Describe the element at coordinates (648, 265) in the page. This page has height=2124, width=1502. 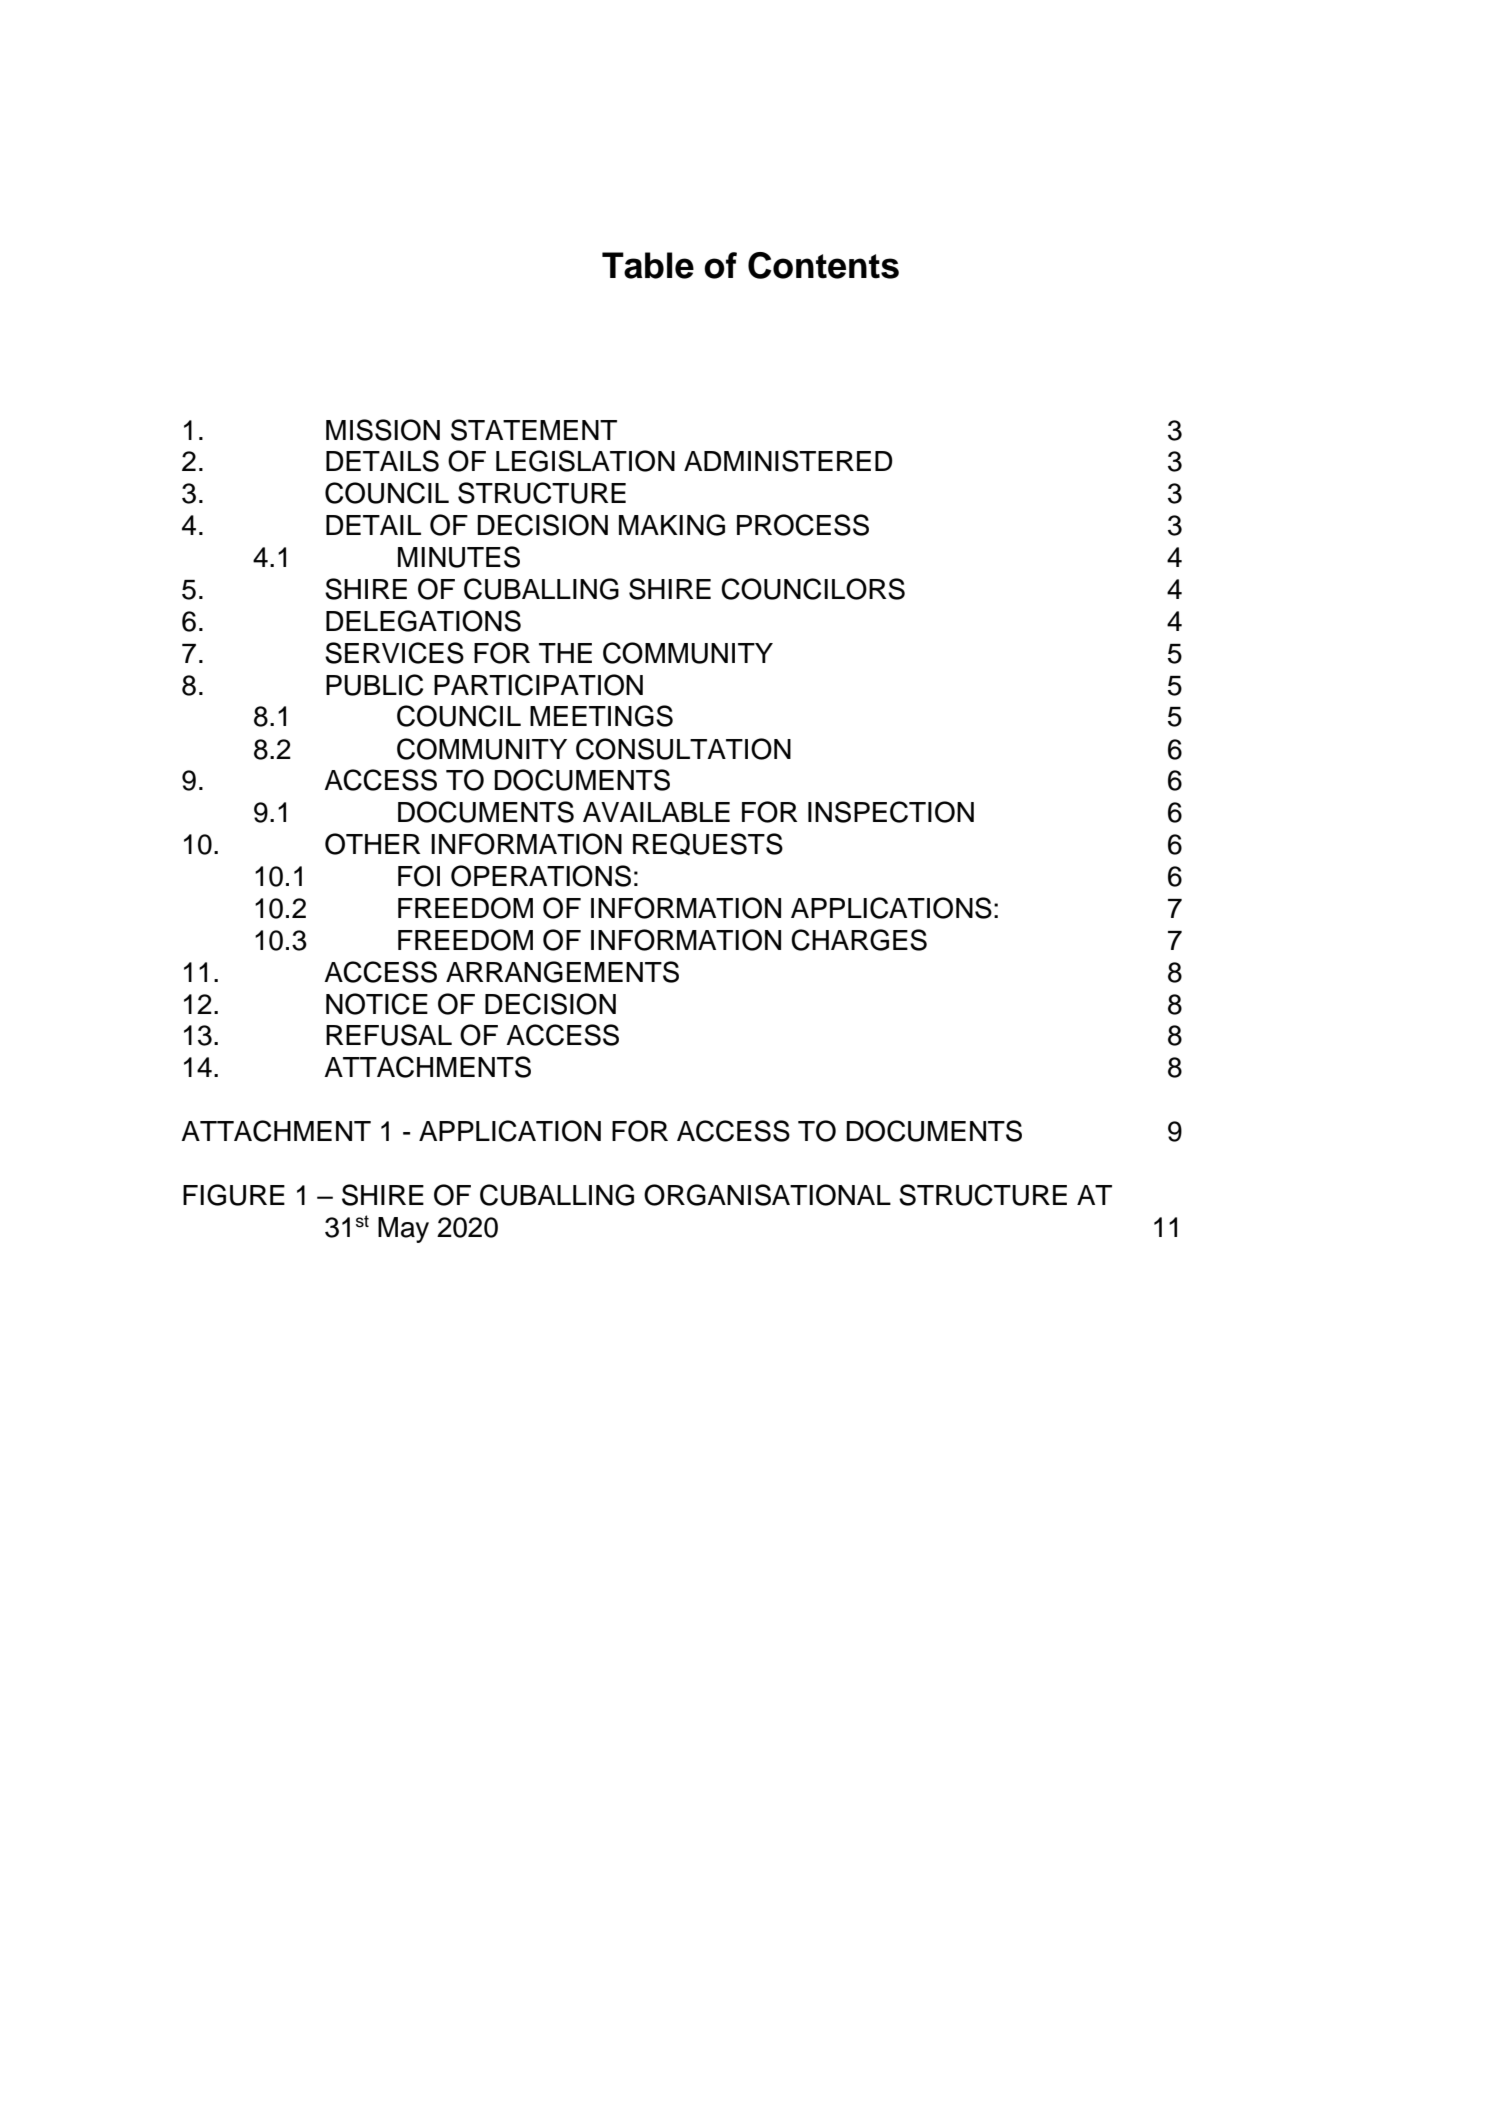
I see `Table` at that location.
